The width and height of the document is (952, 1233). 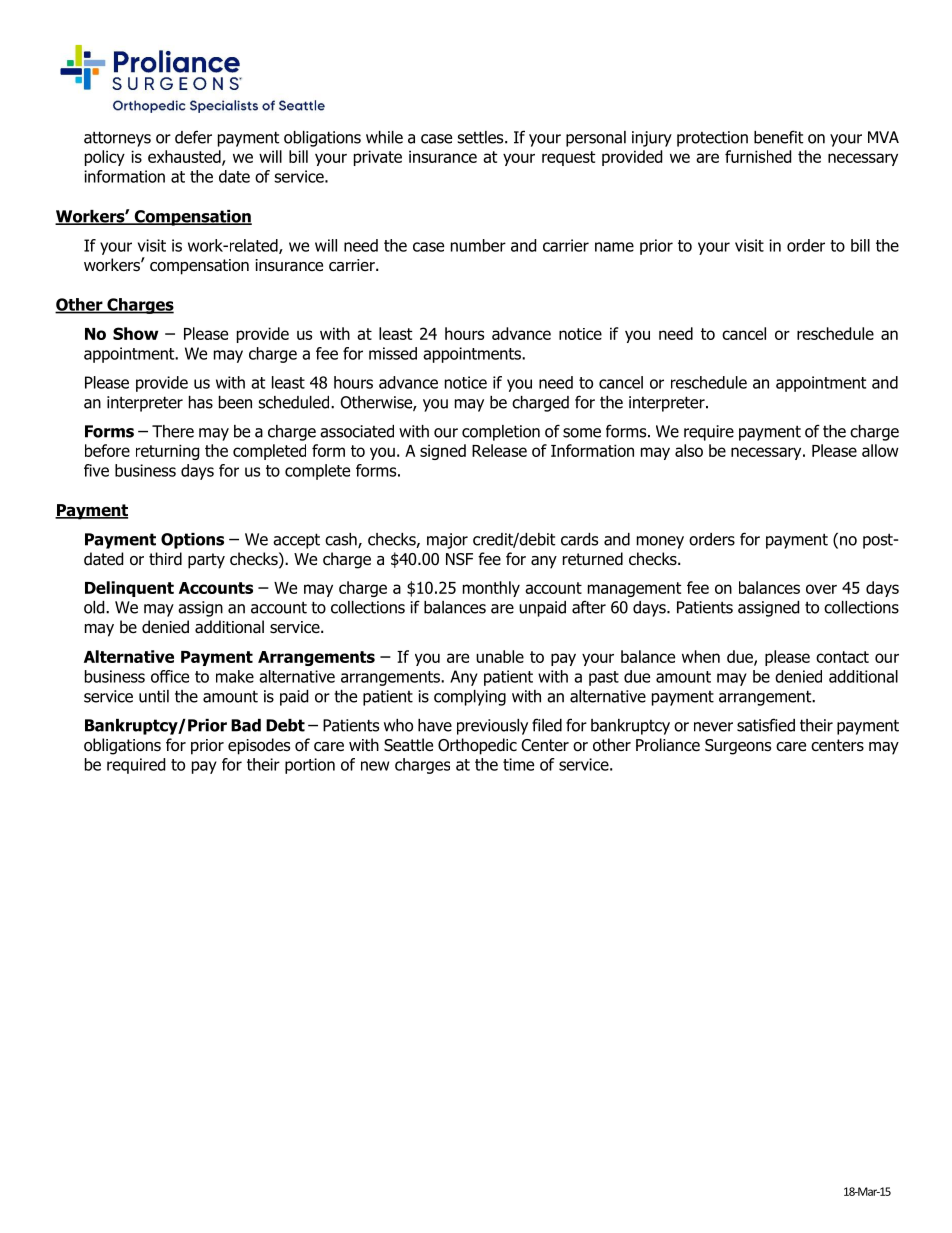 I want to click on Release, so click(x=499, y=450).
